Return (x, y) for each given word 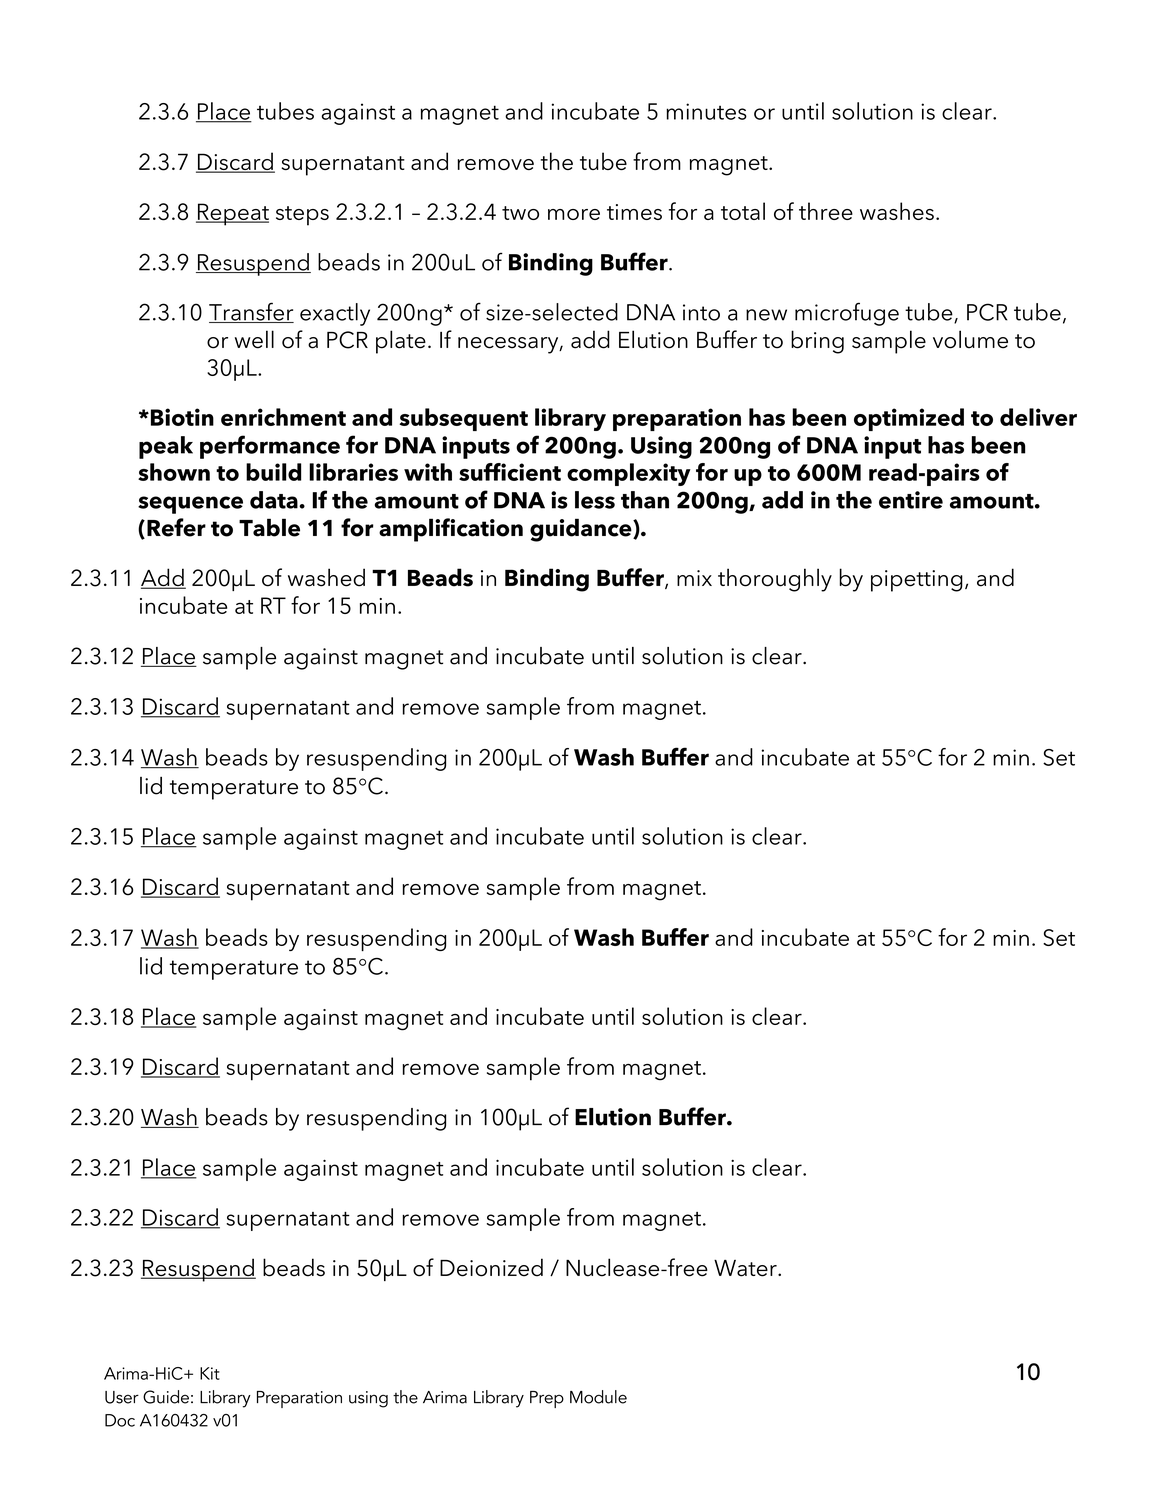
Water (746, 1268)
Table (269, 527)
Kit (210, 1373)
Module (598, 1397)
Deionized (491, 1267)
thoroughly (775, 580)
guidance (582, 530)
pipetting (917, 581)
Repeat (232, 214)
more (574, 214)
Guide (166, 1397)
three (826, 211)
